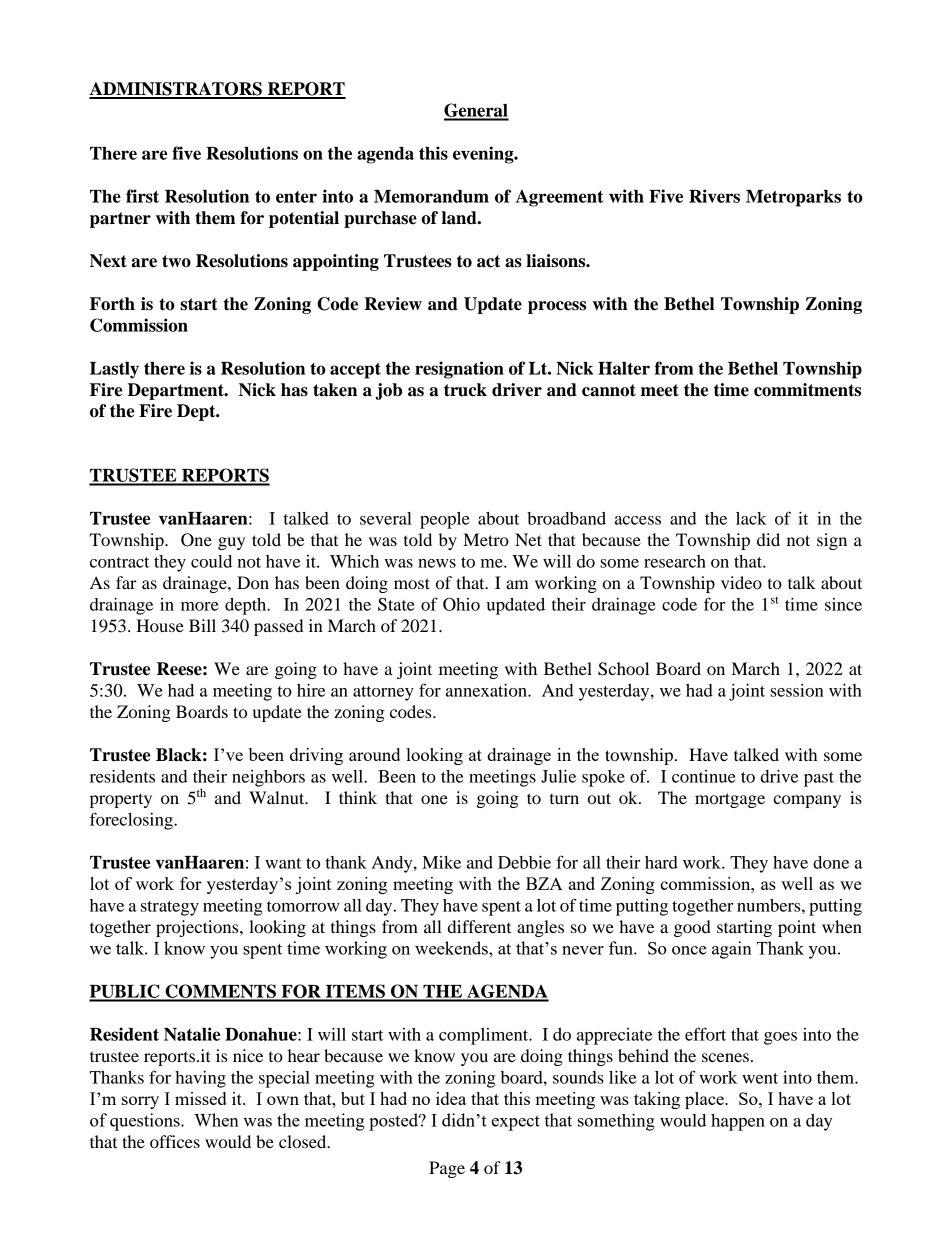  I want to click on done, so click(831, 862).
